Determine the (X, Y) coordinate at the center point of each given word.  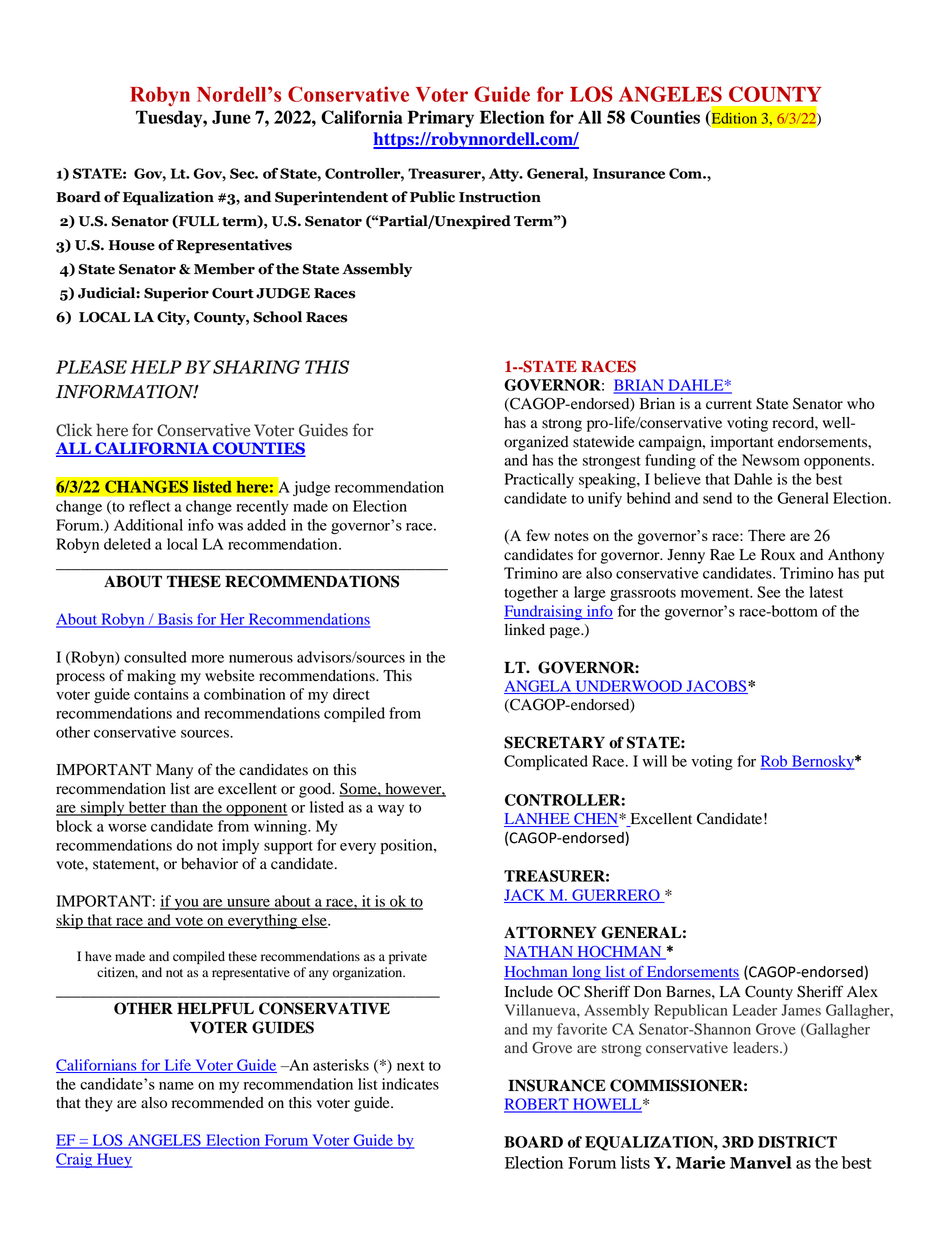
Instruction (500, 197)
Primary (440, 119)
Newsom (771, 460)
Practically (539, 480)
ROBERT (537, 1105)
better (147, 808)
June (231, 117)
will (654, 761)
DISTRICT (797, 1142)
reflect (150, 506)
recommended (218, 1103)
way (391, 810)
